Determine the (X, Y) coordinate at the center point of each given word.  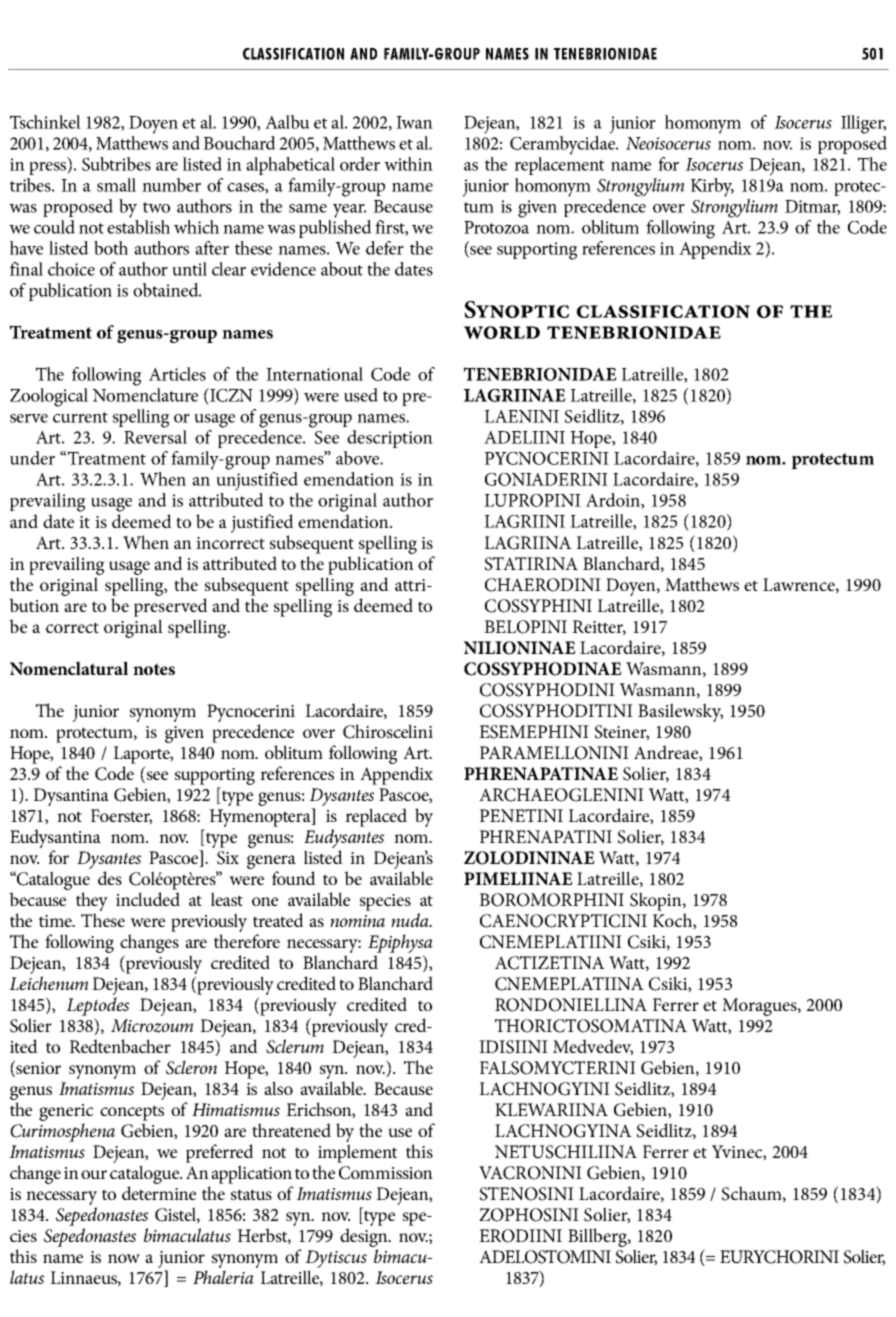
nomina (357, 921)
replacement (559, 164)
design (365, 1237)
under (32, 458)
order (360, 164)
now (124, 1258)
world (502, 332)
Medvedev (593, 1047)
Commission (386, 1173)
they (92, 901)
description (390, 439)
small (116, 185)
